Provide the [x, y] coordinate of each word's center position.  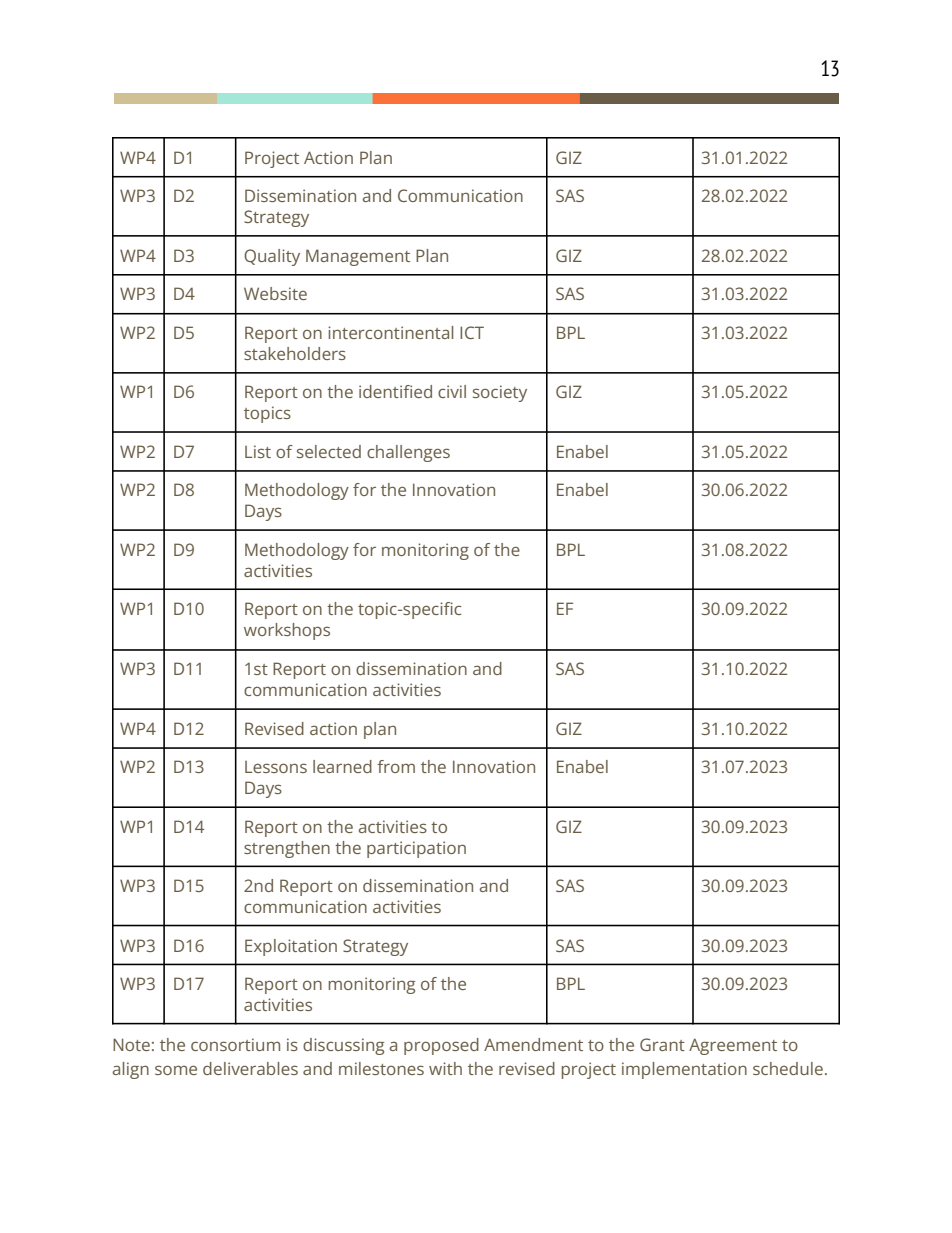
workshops [287, 631]
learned [342, 766]
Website [275, 293]
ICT [472, 332]
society [500, 393]
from [396, 766]
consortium [235, 1044]
